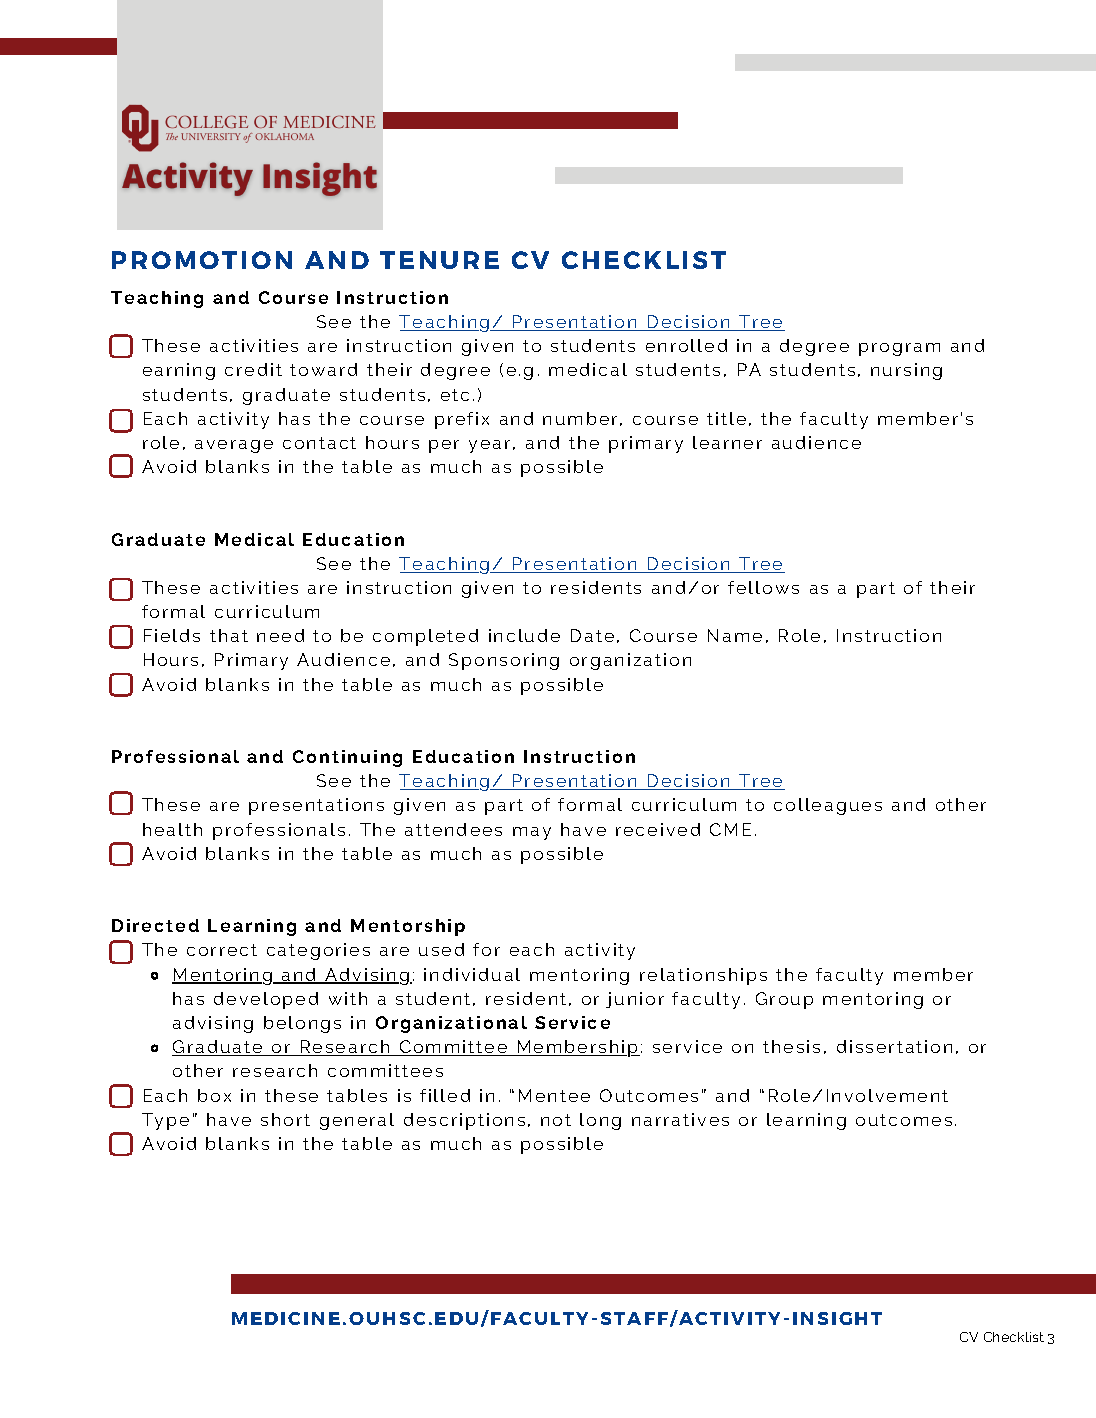 The image size is (1096, 1418). I want to click on thesis, so click(791, 1046).
